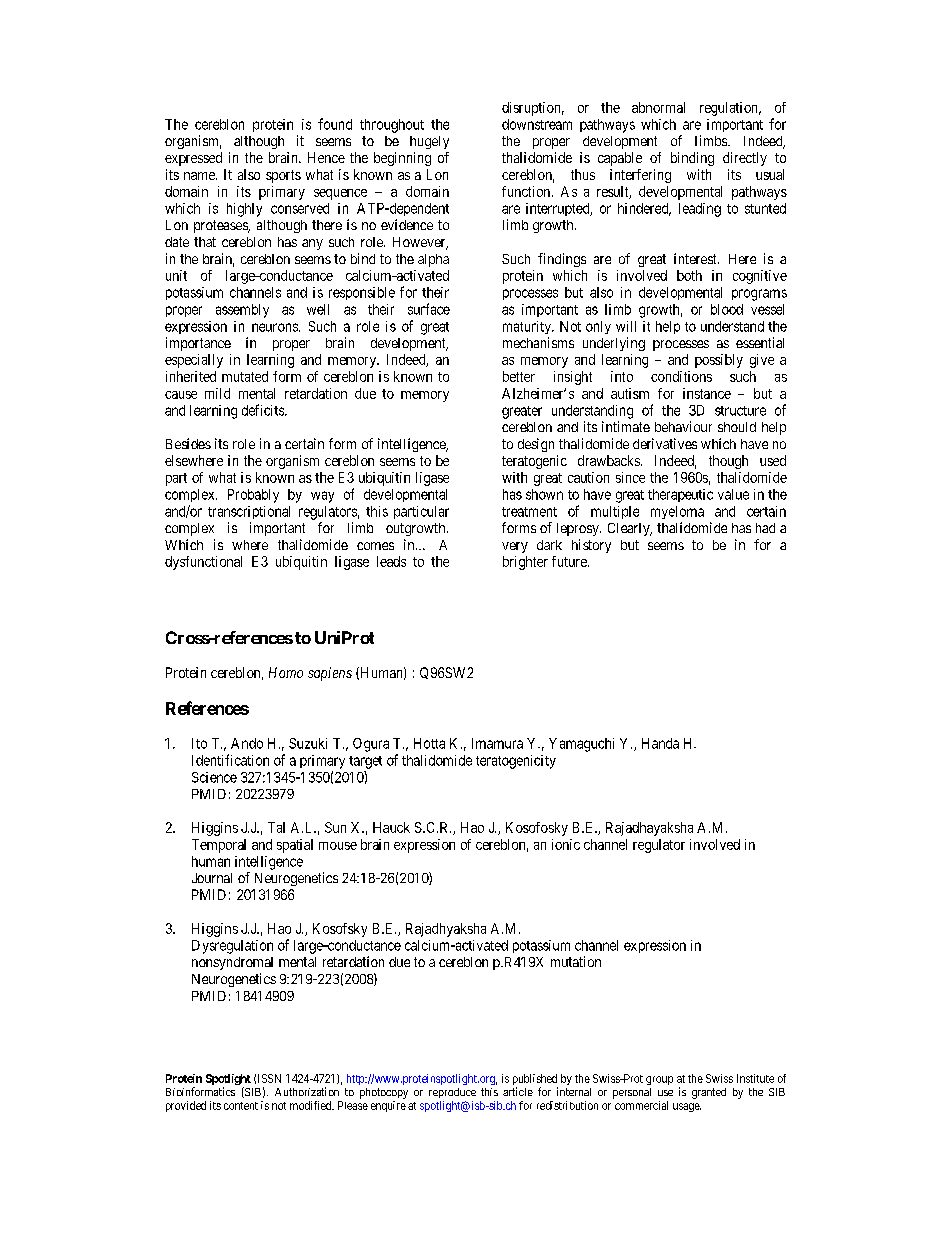 Image resolution: width=952 pixels, height=1233 pixels. What do you see at coordinates (709, 1093) in the screenshot?
I see `granted` at bounding box center [709, 1093].
